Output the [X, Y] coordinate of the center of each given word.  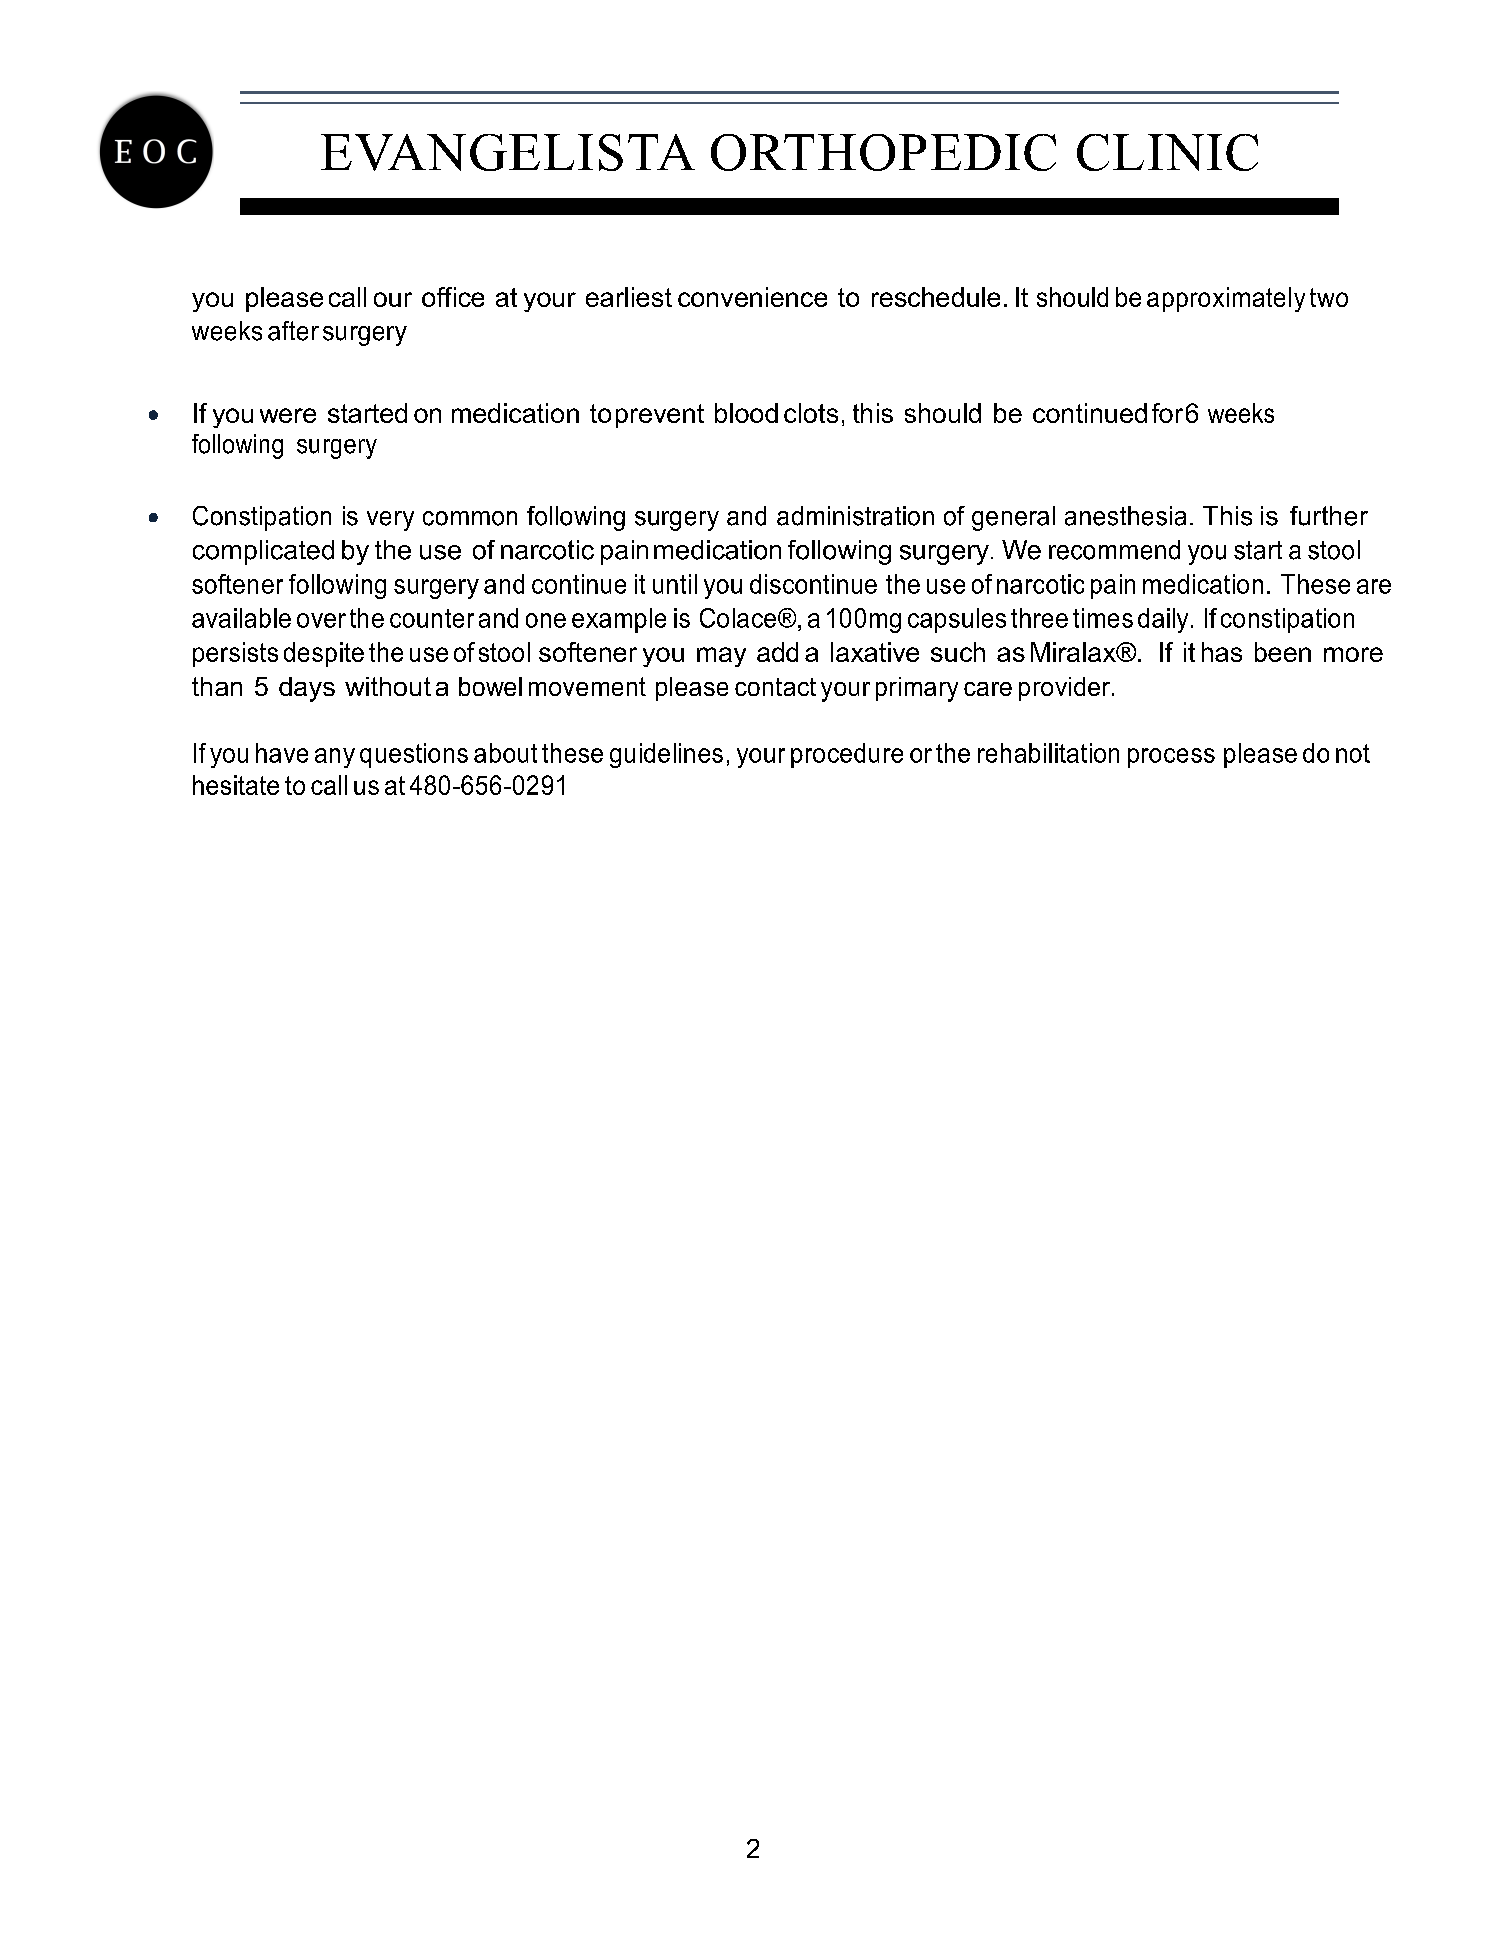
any [335, 758]
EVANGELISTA [508, 152]
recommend [1114, 550]
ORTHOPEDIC [883, 152]
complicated [263, 552]
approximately [1226, 299]
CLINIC [1167, 152]
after [293, 331]
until [675, 584]
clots [811, 413]
